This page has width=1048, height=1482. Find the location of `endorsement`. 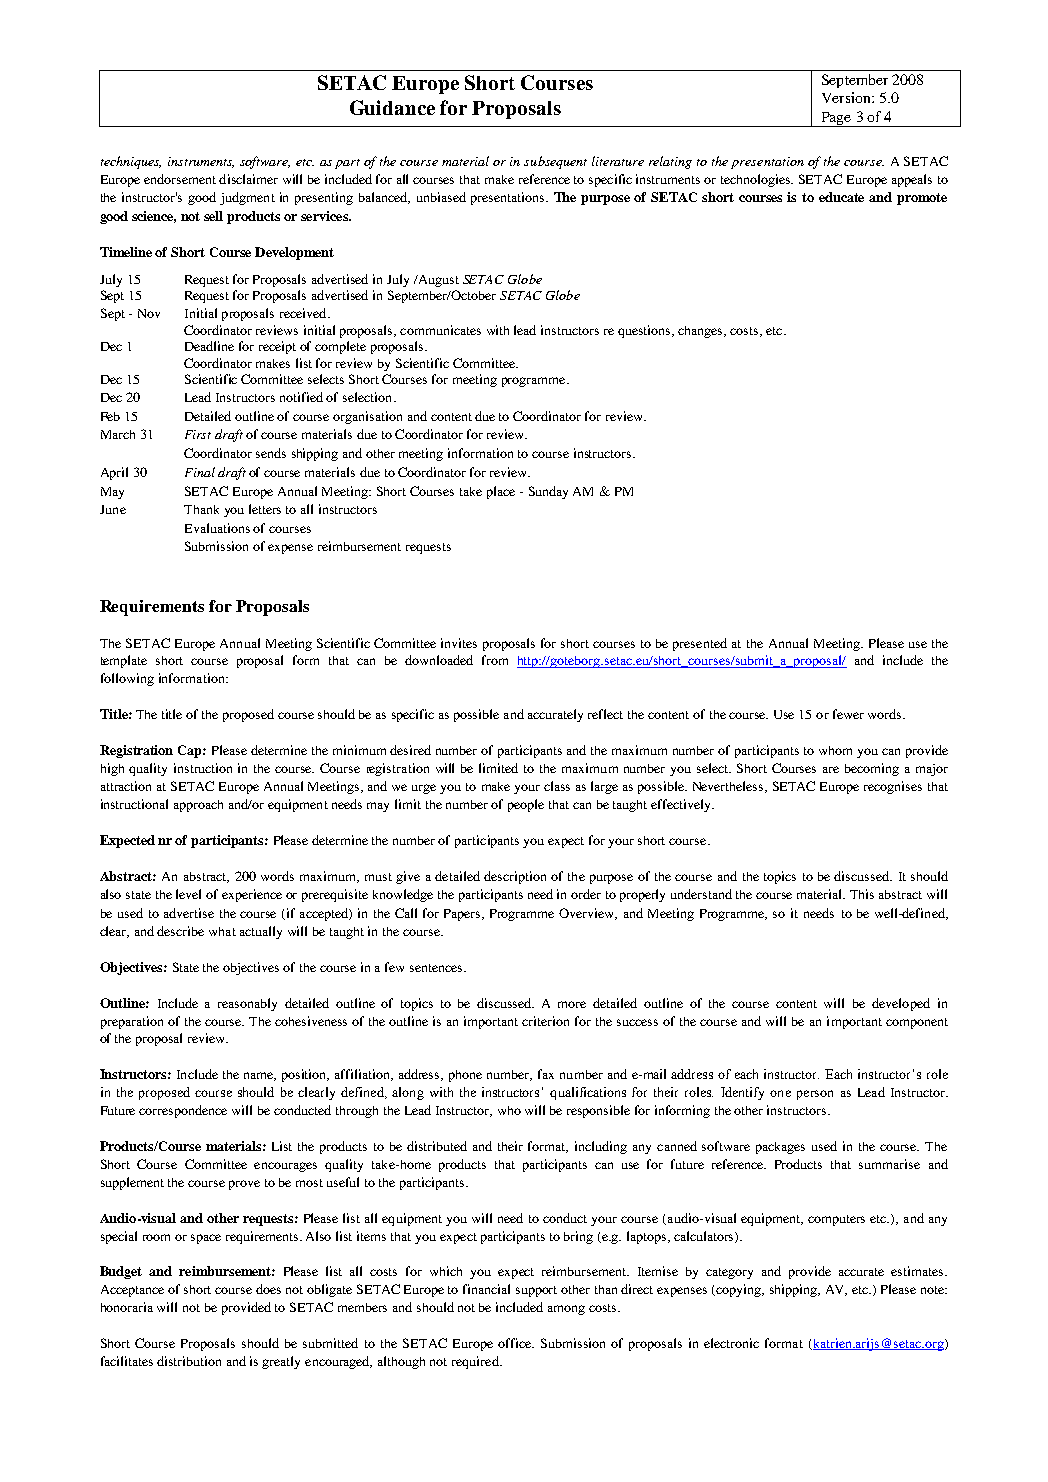

endorsement is located at coordinates (180, 179).
